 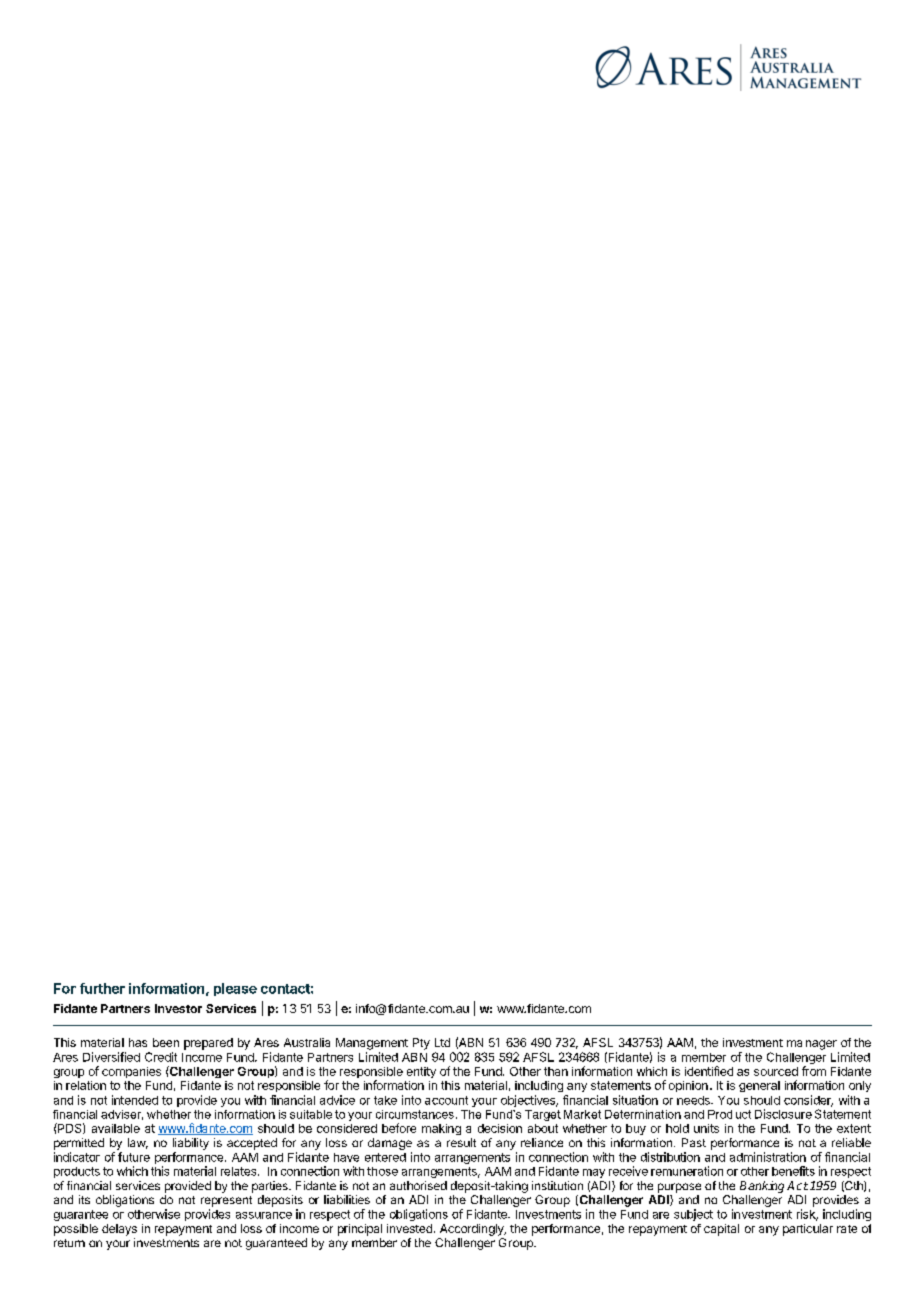 What do you see at coordinates (102, 988) in the image?
I see `further` at bounding box center [102, 988].
